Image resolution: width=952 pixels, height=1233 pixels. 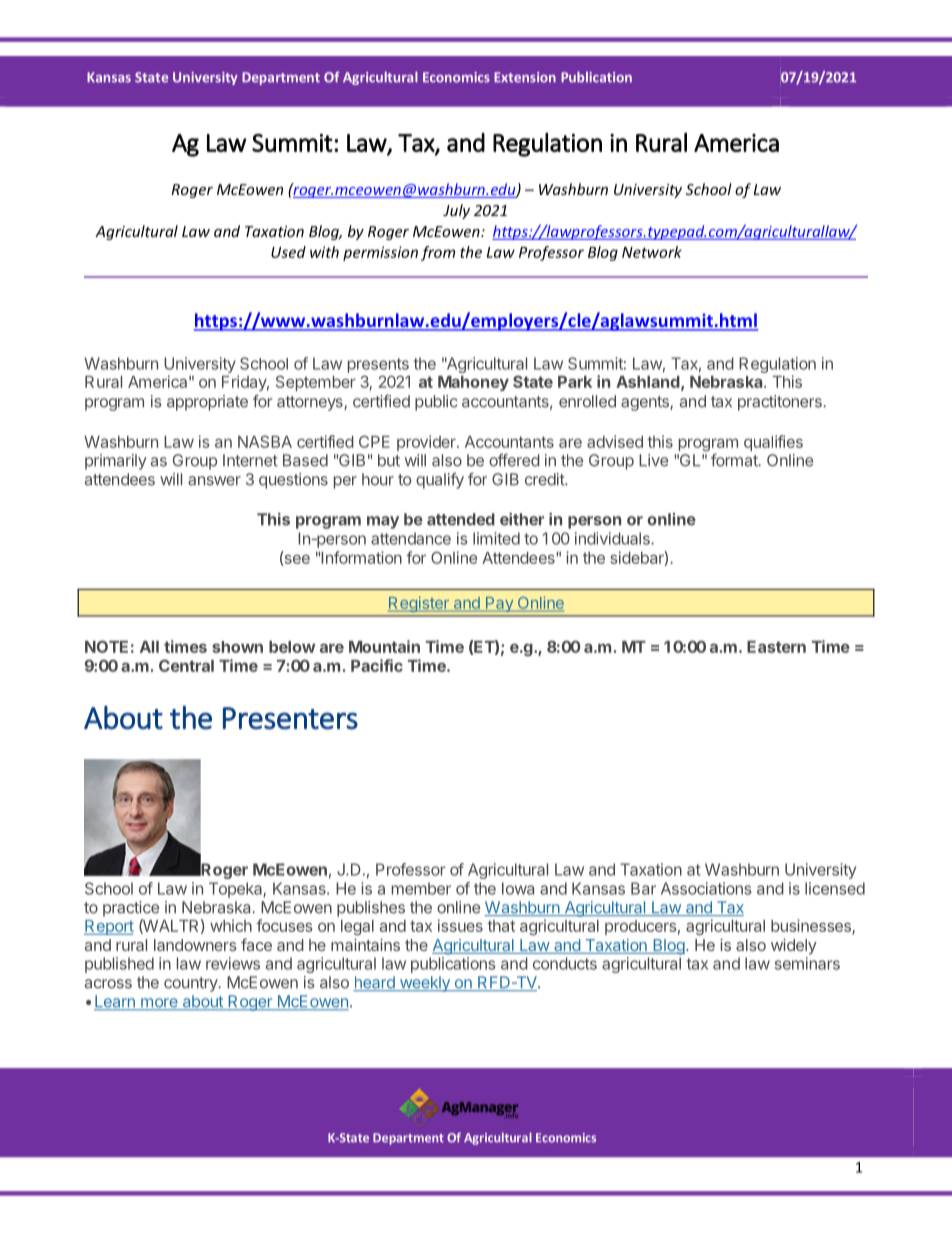 What do you see at coordinates (288, 252) in the page?
I see `Used` at bounding box center [288, 252].
